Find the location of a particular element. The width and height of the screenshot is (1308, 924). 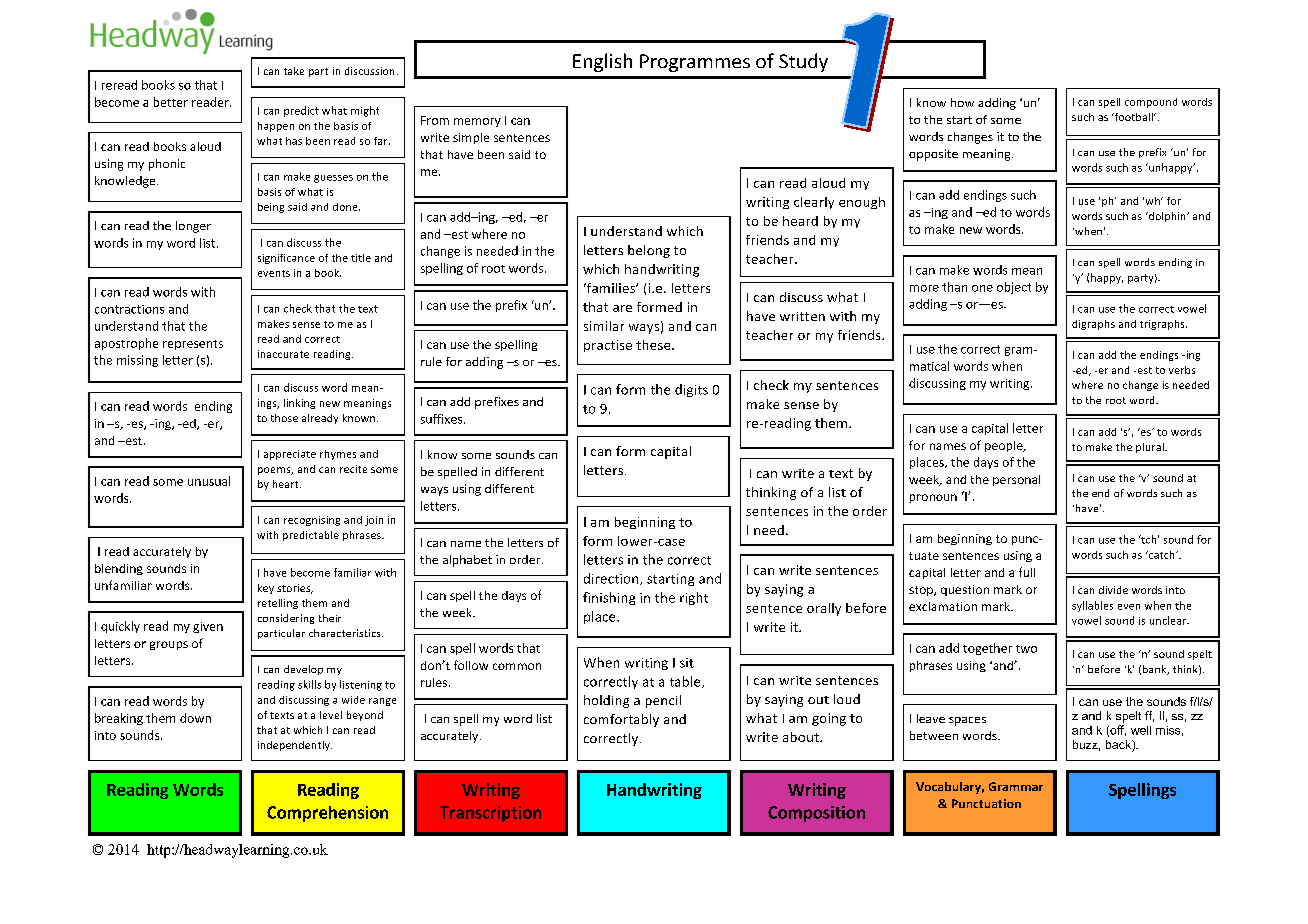

Transcription is located at coordinates (490, 814).
